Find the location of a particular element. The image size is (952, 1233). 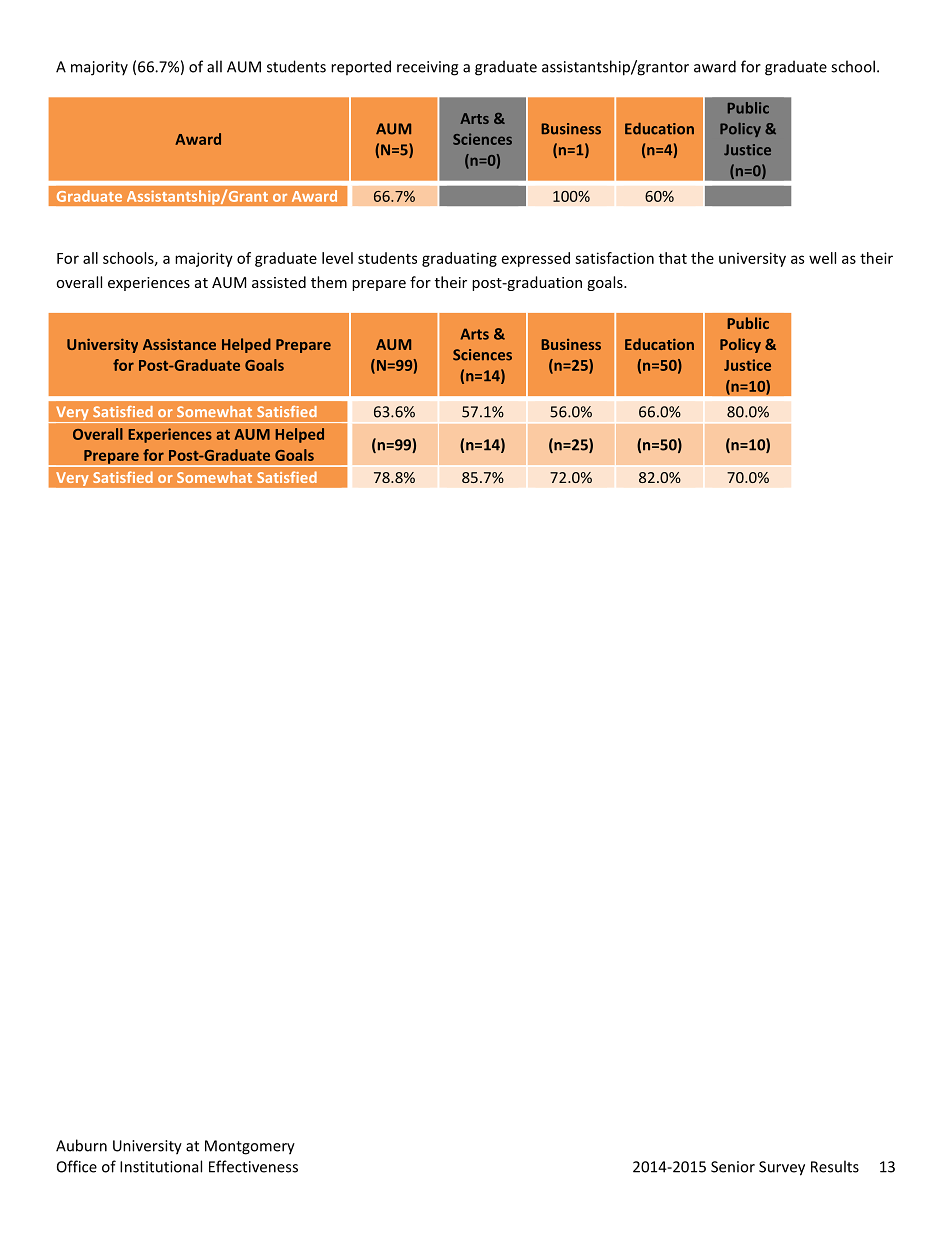

that is located at coordinates (673, 258).
